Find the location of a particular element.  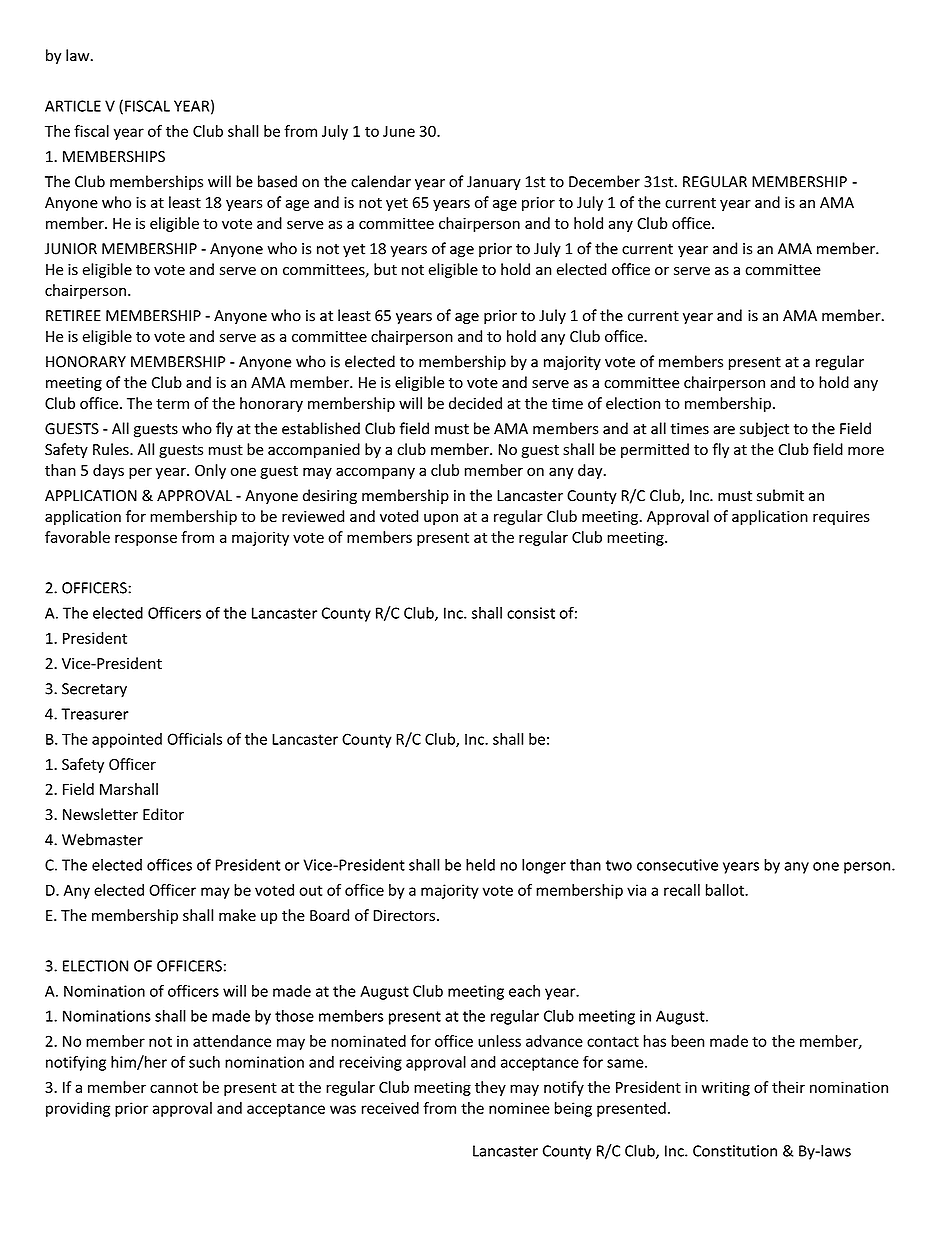

December is located at coordinates (604, 181).
